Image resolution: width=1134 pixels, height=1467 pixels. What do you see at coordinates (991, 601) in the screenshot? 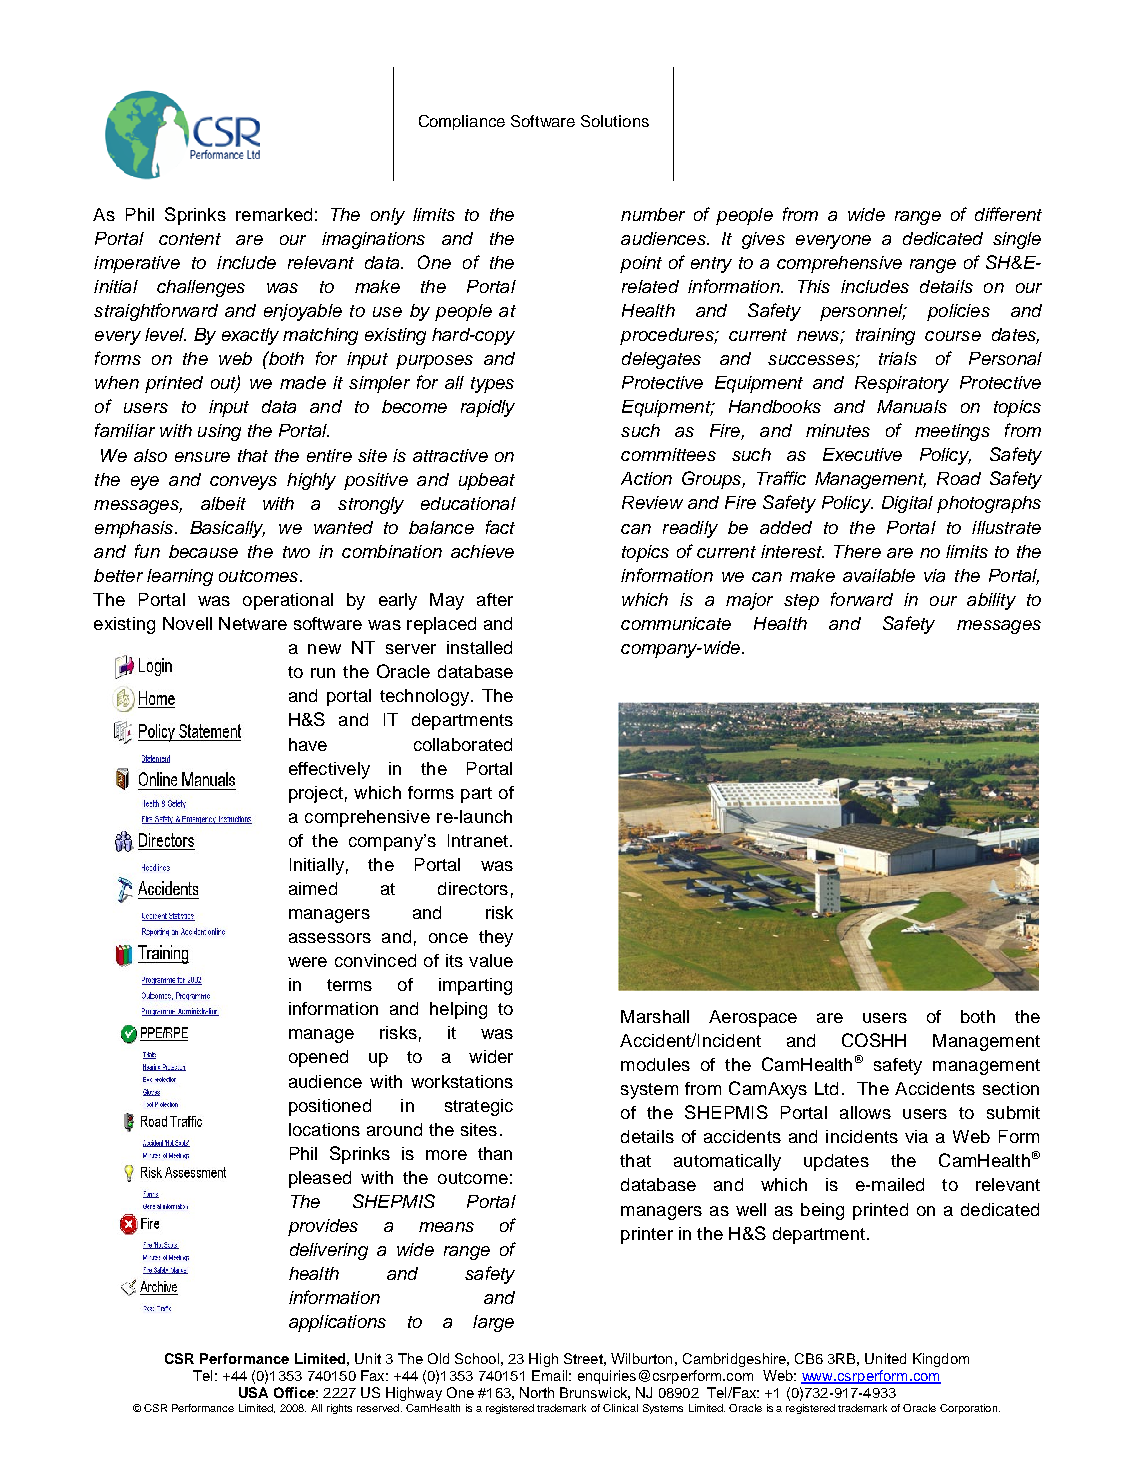
I see `ability` at bounding box center [991, 601].
